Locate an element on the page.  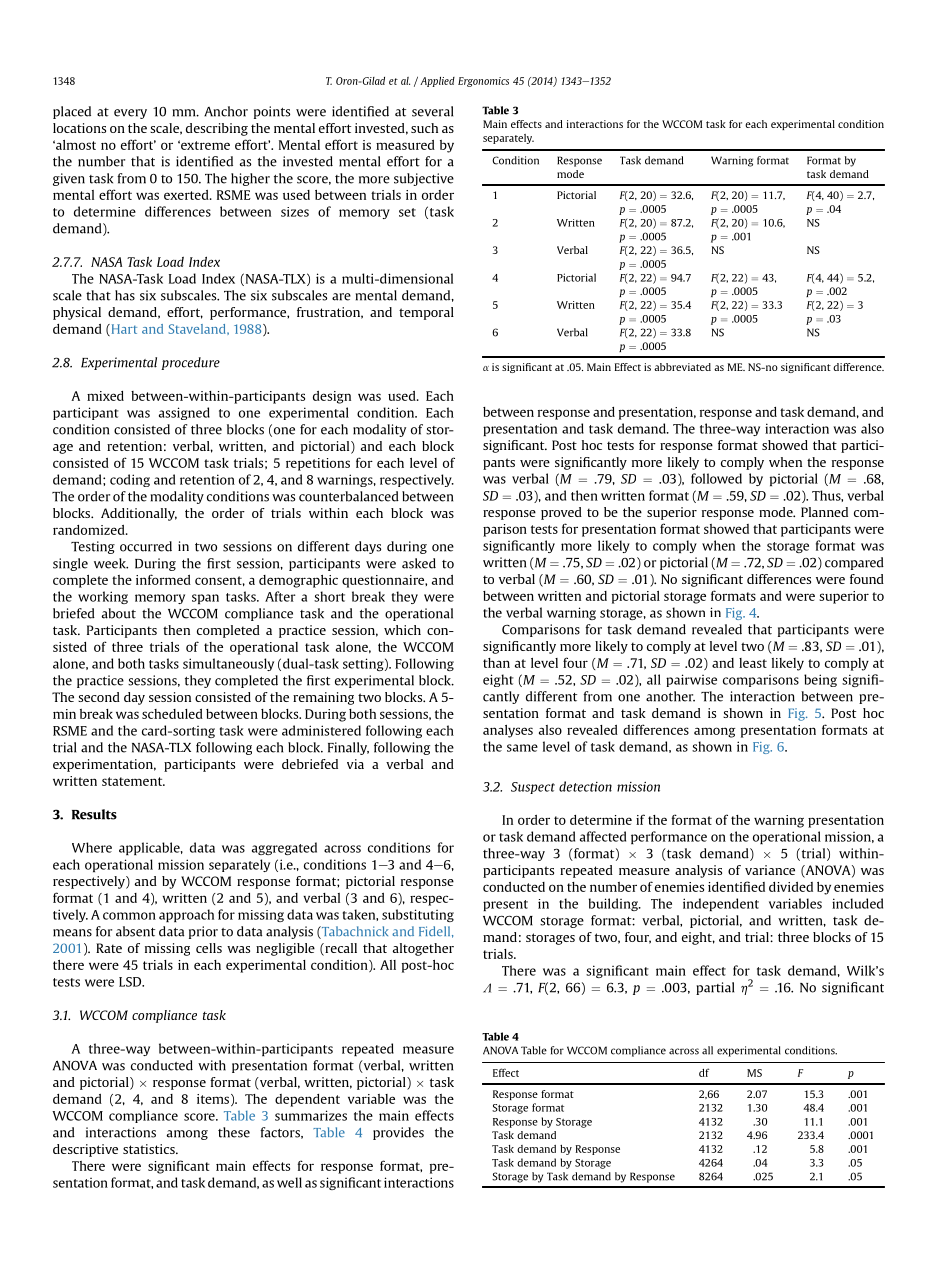
than is located at coordinates (496, 663).
